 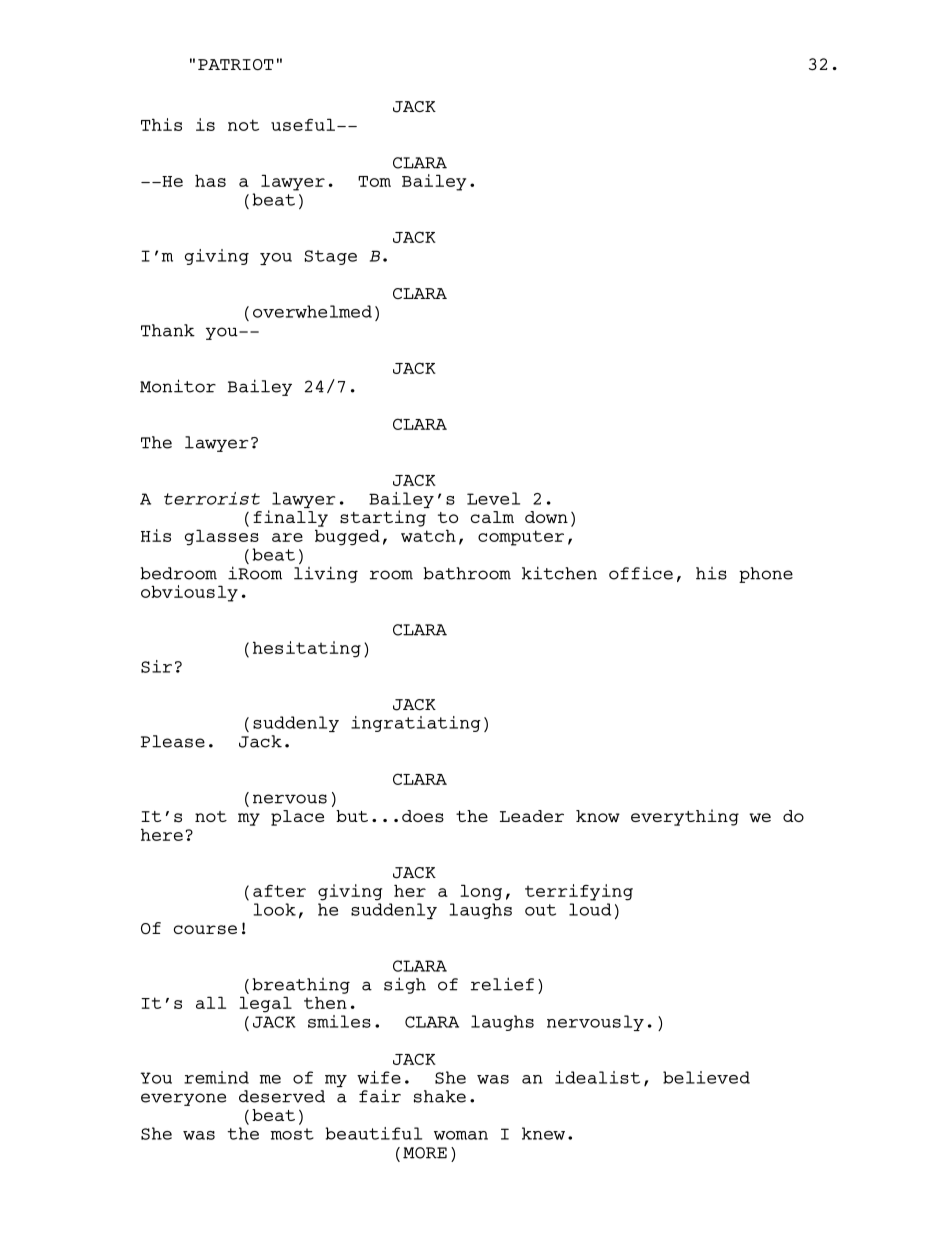 What do you see at coordinates (706, 1077) in the screenshot?
I see `believed` at bounding box center [706, 1077].
